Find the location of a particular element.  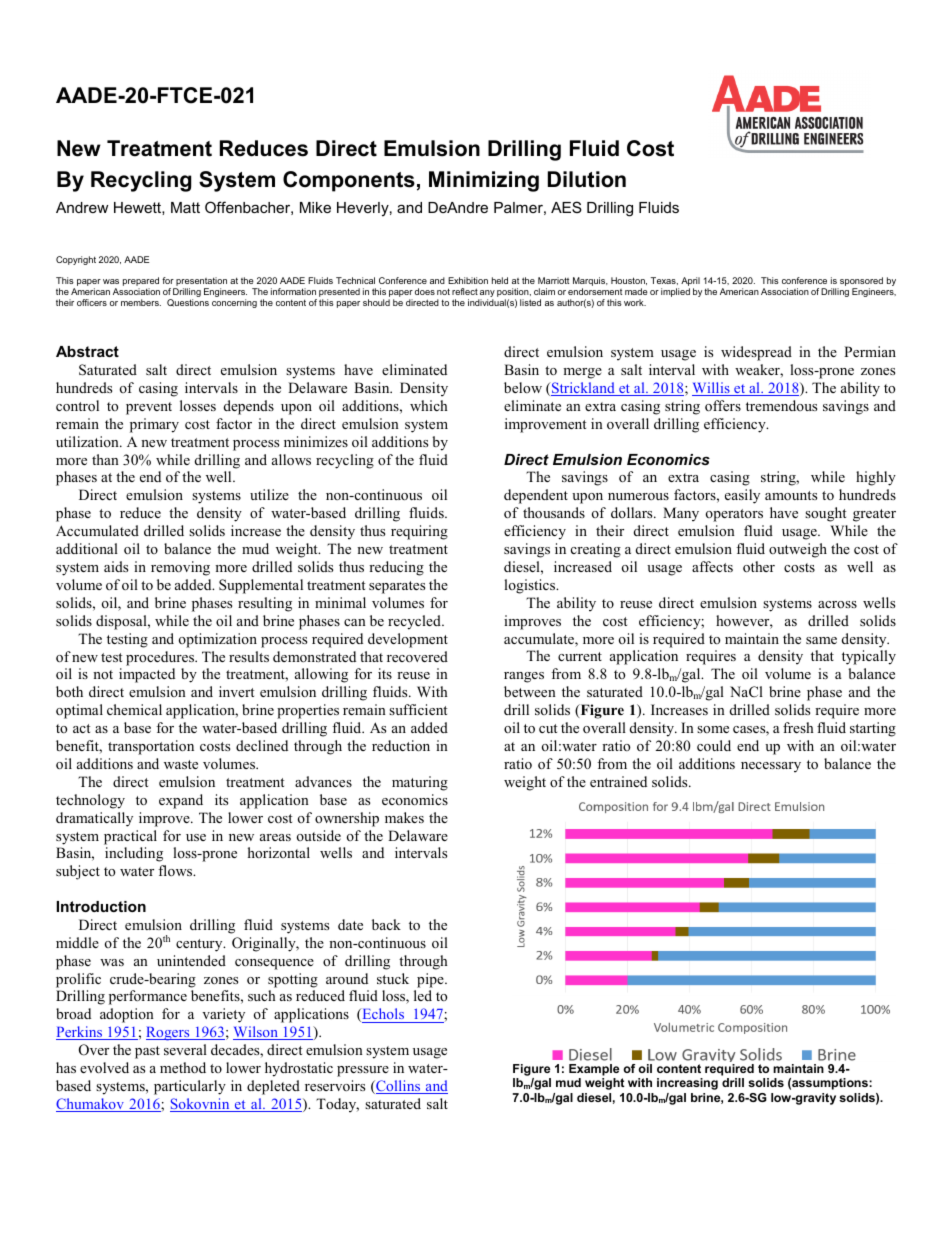

Minimizing is located at coordinates (484, 181).
